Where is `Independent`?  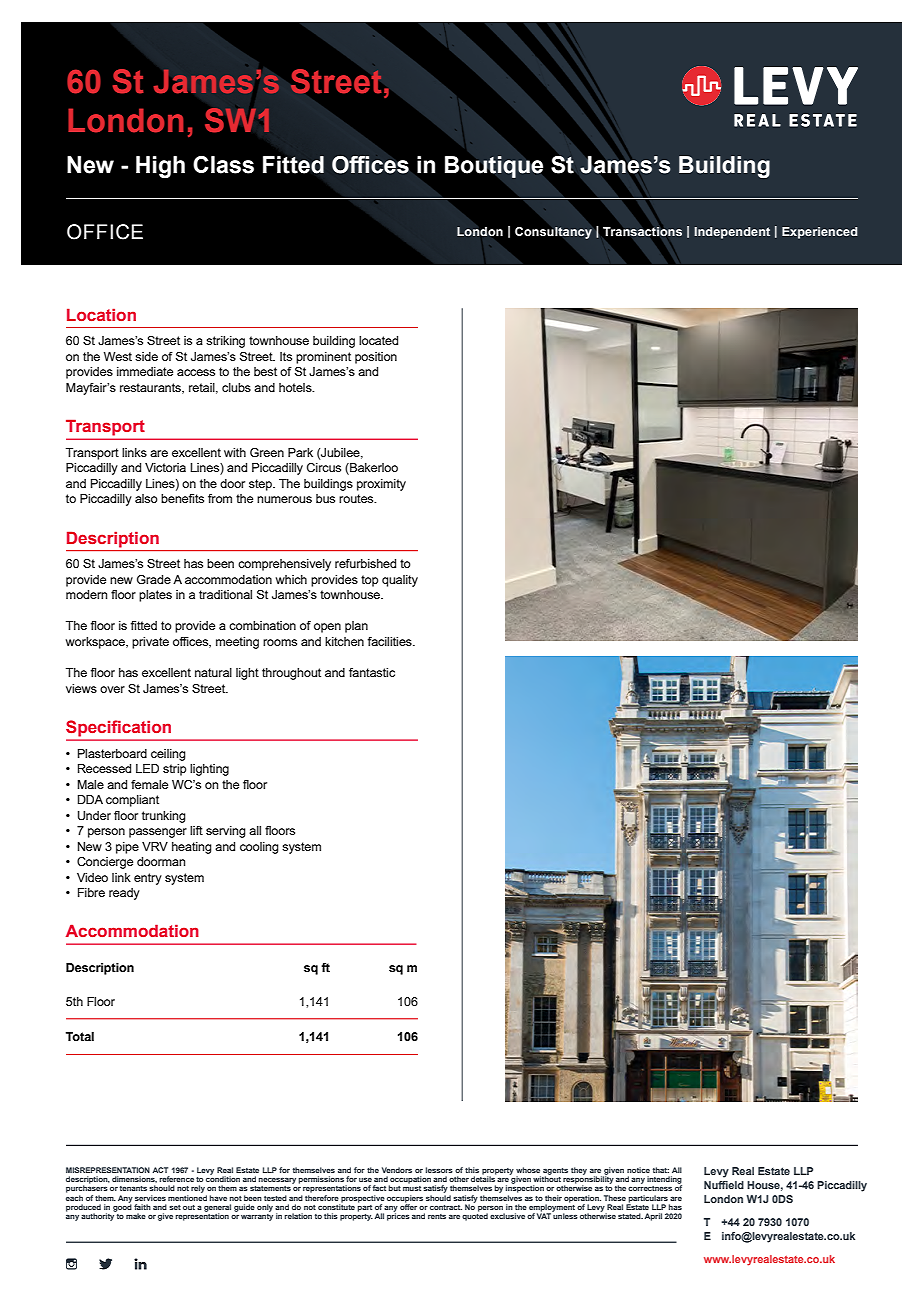 Independent is located at coordinates (732, 233).
